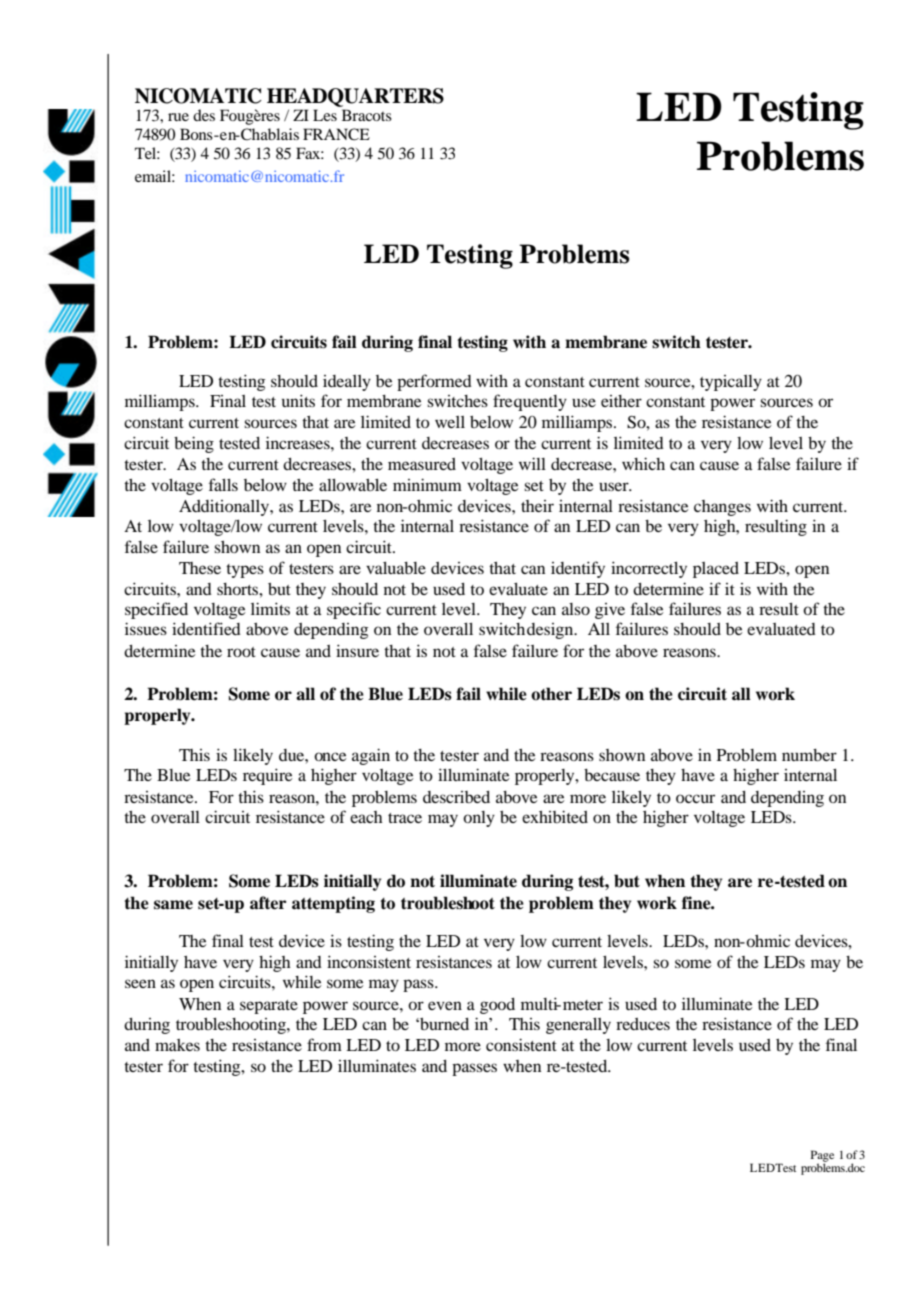 This page has height=1307, width=924. I want to click on design, so click(551, 631).
